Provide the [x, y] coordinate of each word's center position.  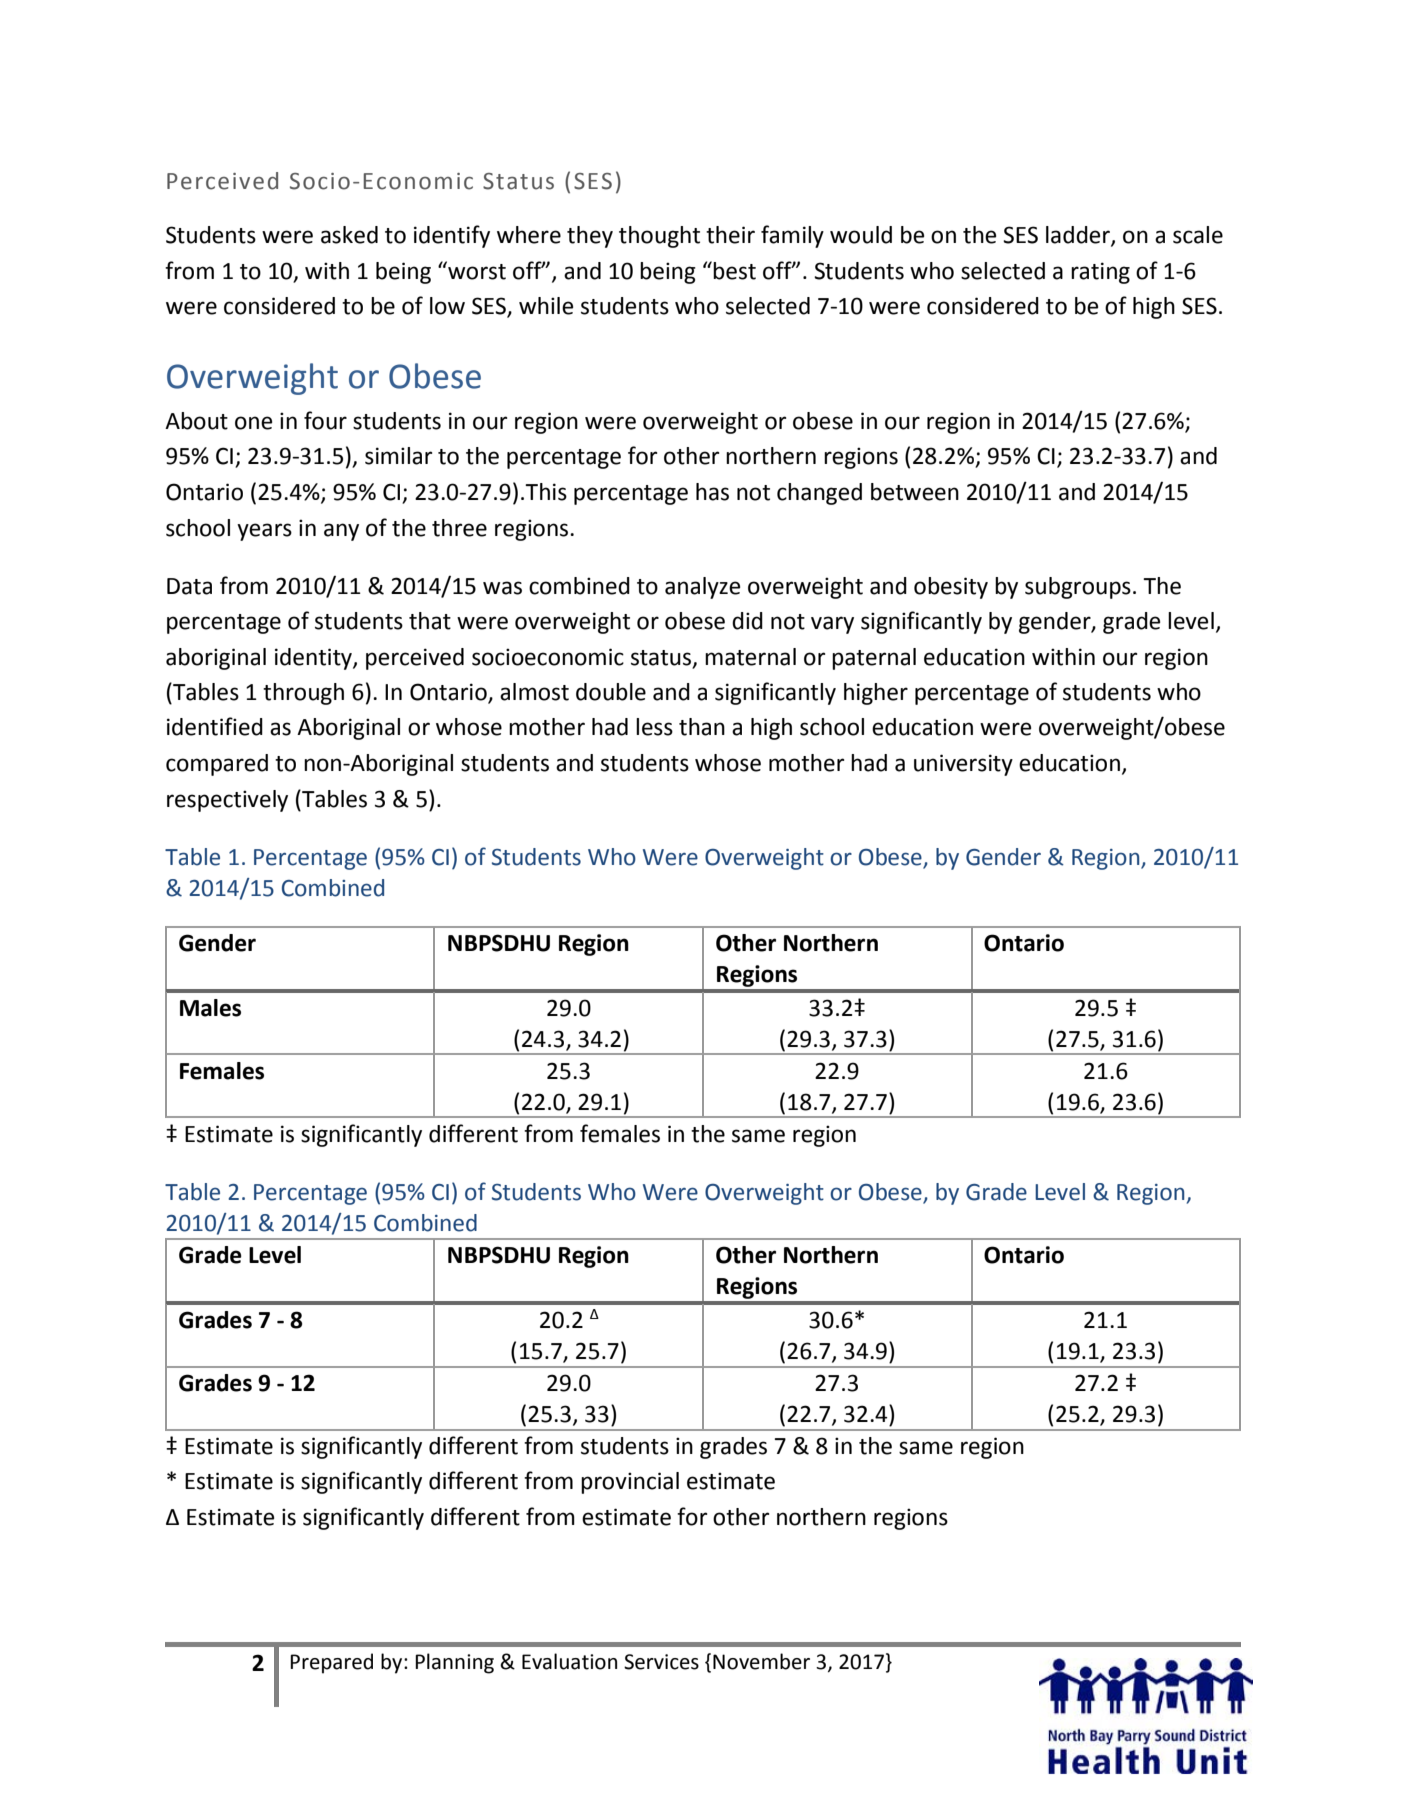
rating [1100, 273]
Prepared [331, 1663]
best [734, 271]
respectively [227, 801]
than [702, 727]
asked [349, 235]
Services [661, 1662]
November [761, 1661]
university [963, 765]
